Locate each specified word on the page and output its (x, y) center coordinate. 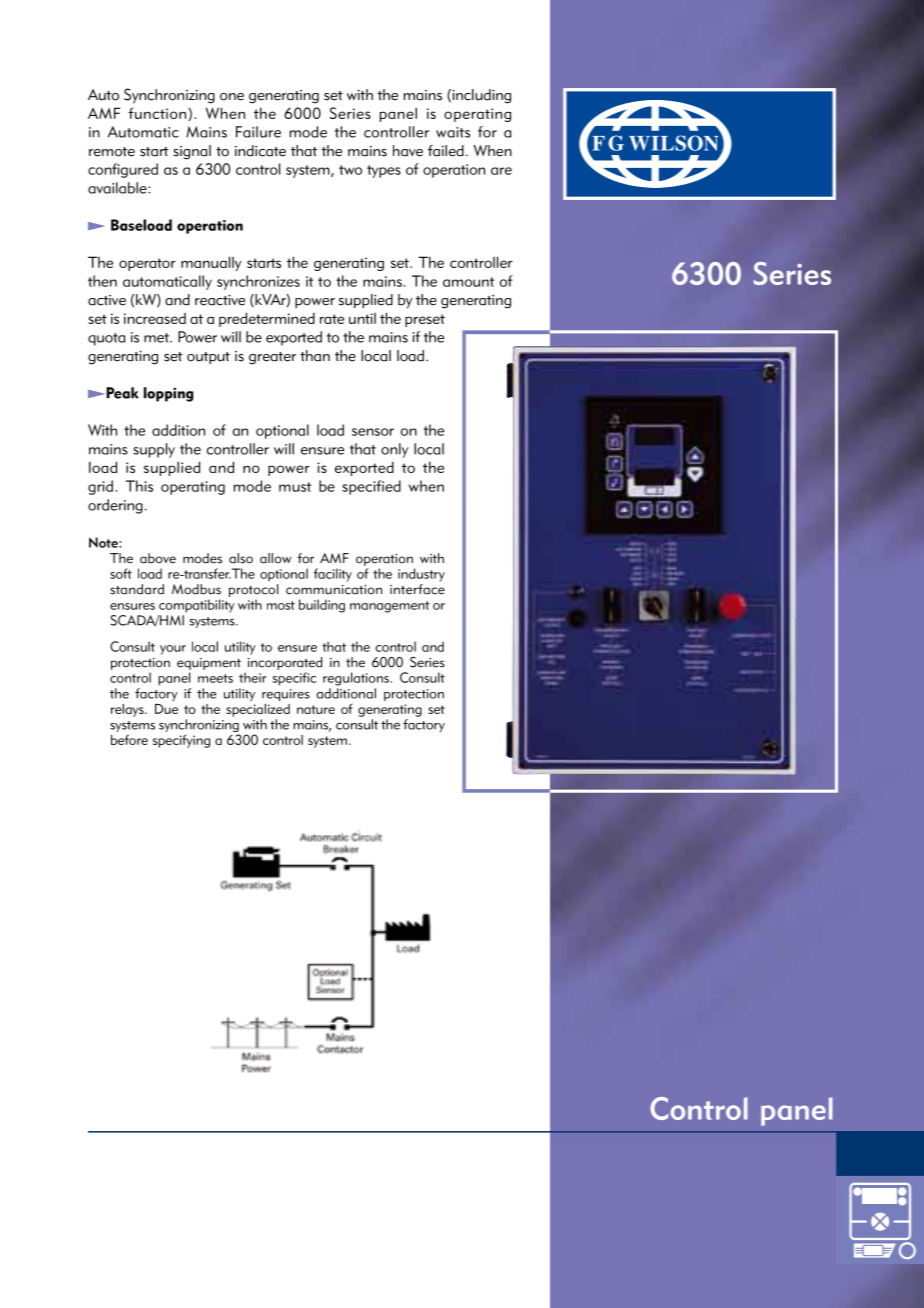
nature (316, 709)
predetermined (267, 319)
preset (425, 320)
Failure (258, 132)
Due (166, 709)
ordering (115, 506)
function (158, 114)
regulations (357, 679)
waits (453, 132)
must (295, 487)
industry (421, 575)
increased (155, 318)
